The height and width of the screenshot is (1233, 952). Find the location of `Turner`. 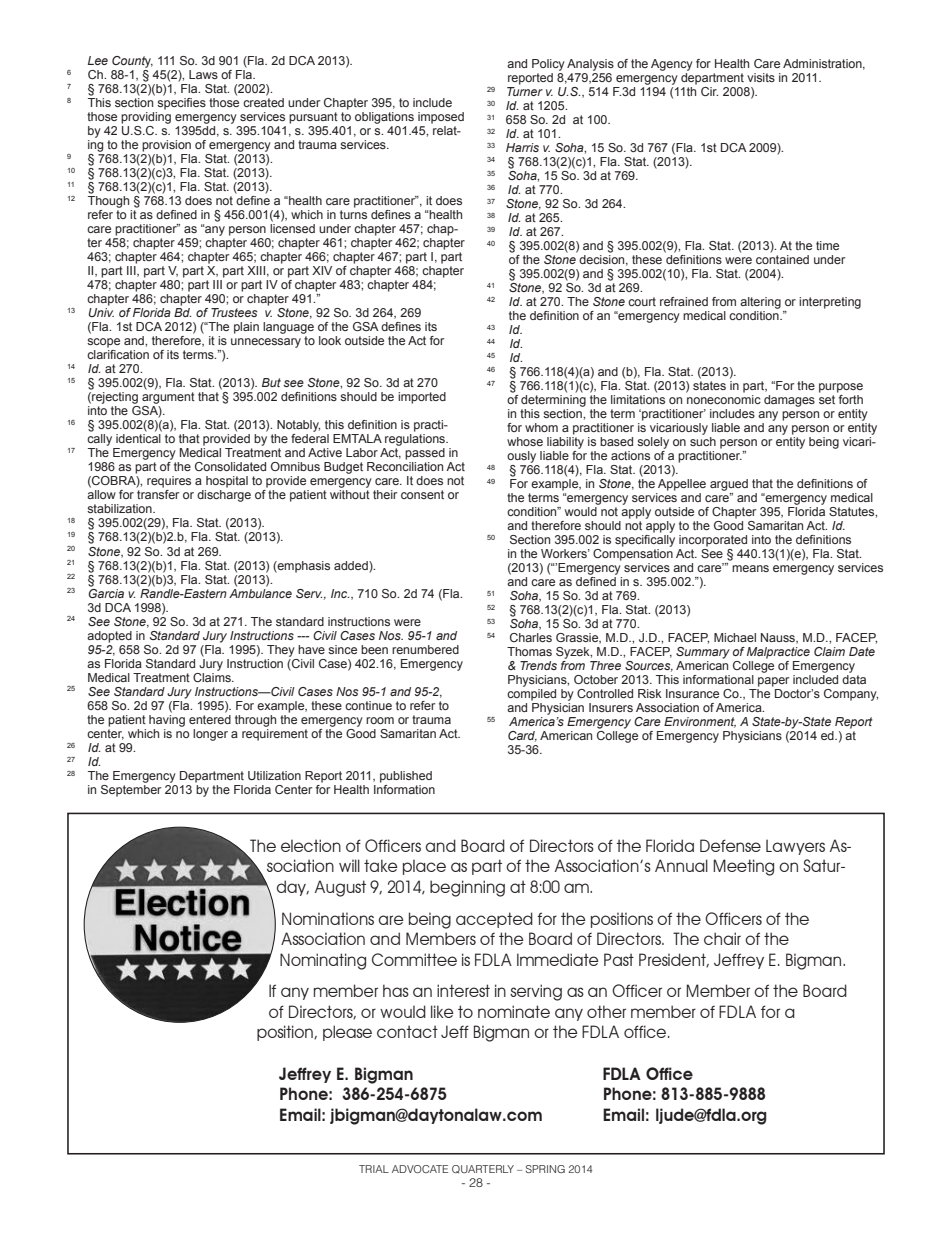

Turner is located at coordinates (525, 91).
